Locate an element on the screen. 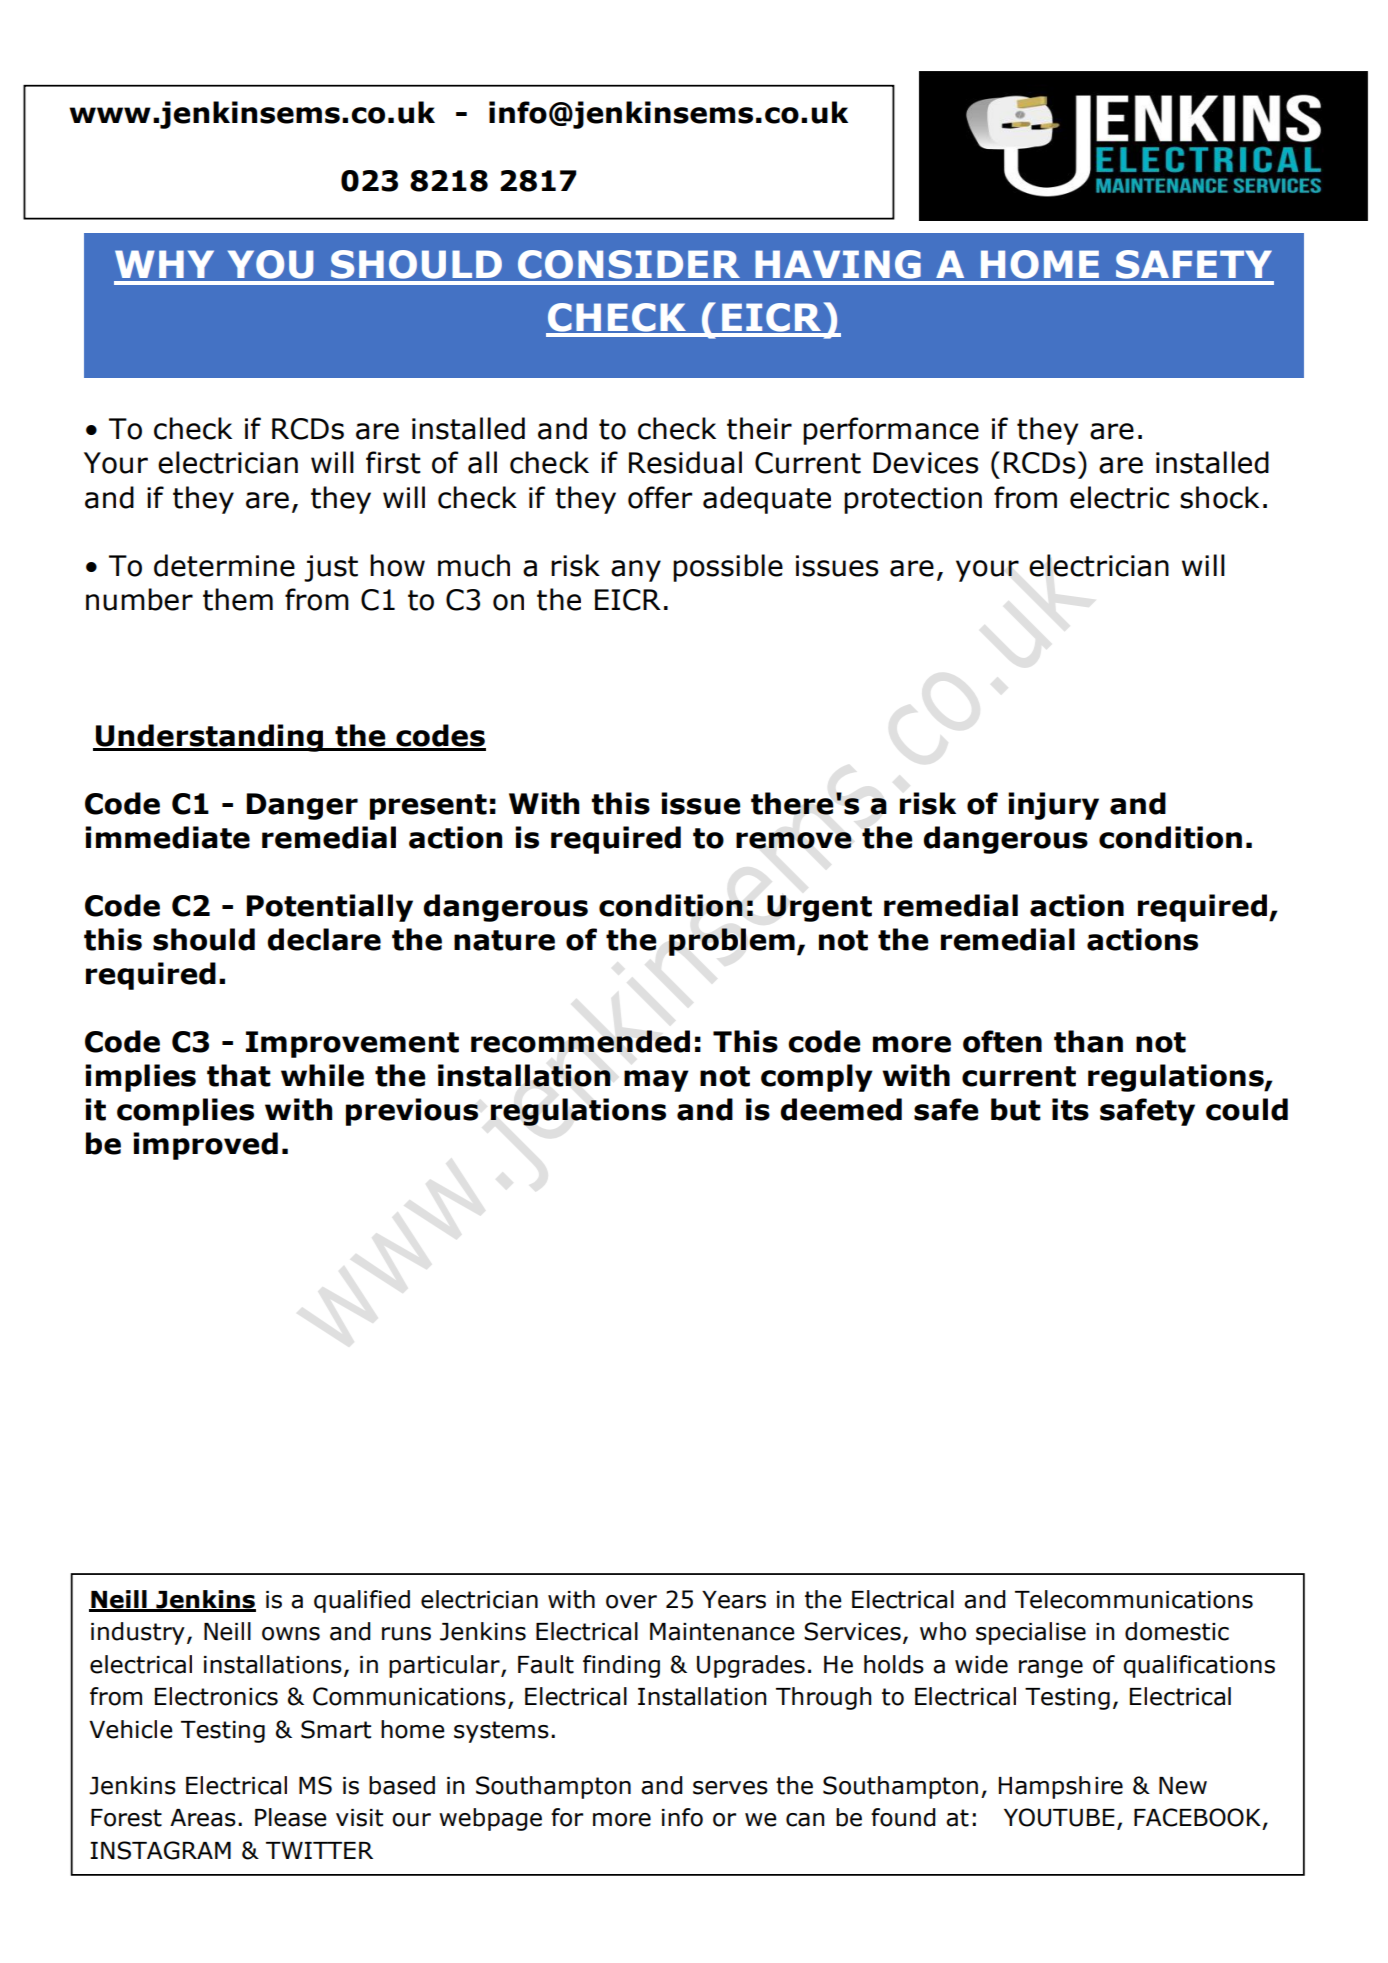 The image size is (1388, 1963). may is located at coordinates (656, 1081).
